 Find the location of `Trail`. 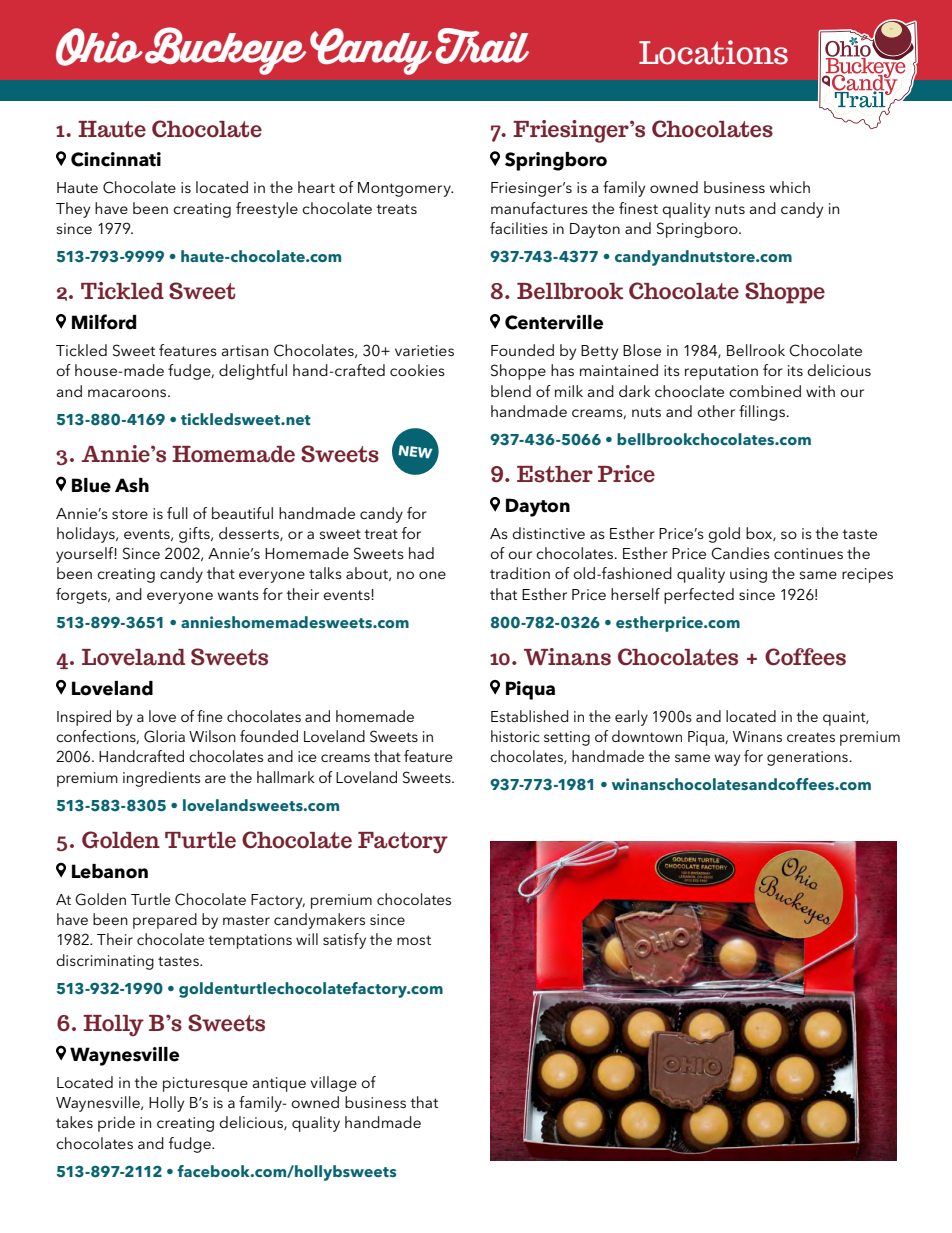

Trail is located at coordinates (482, 46).
